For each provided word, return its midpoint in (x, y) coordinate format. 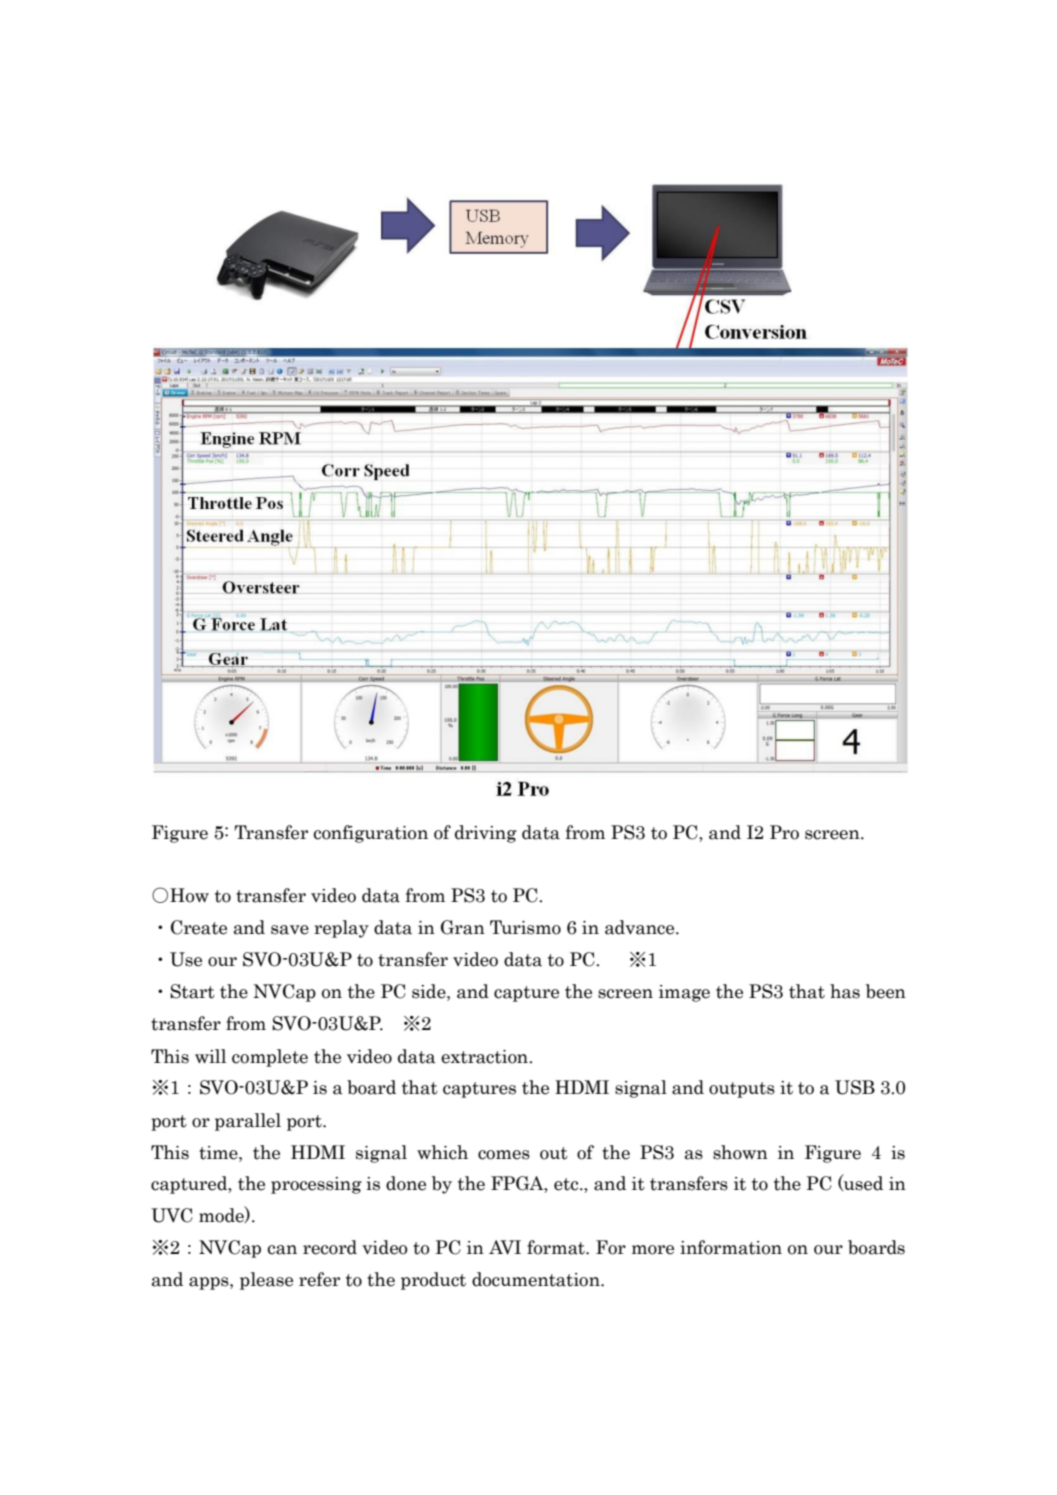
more (653, 1250)
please (266, 1281)
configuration (370, 834)
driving (486, 834)
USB (855, 1087)
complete (270, 1058)
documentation (537, 1279)
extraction (486, 1057)
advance (641, 927)
